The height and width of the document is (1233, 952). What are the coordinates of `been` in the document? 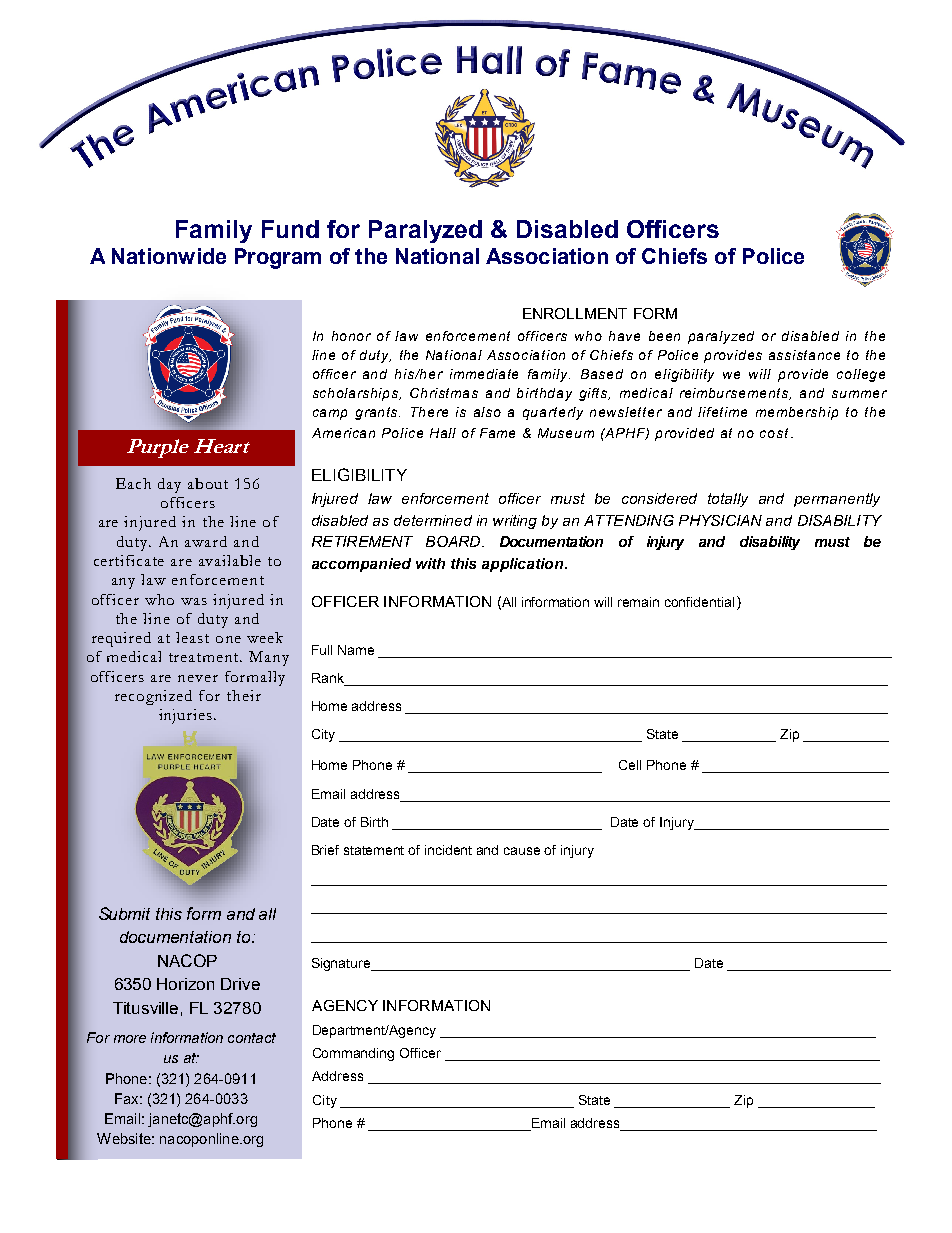 It's located at (664, 336).
